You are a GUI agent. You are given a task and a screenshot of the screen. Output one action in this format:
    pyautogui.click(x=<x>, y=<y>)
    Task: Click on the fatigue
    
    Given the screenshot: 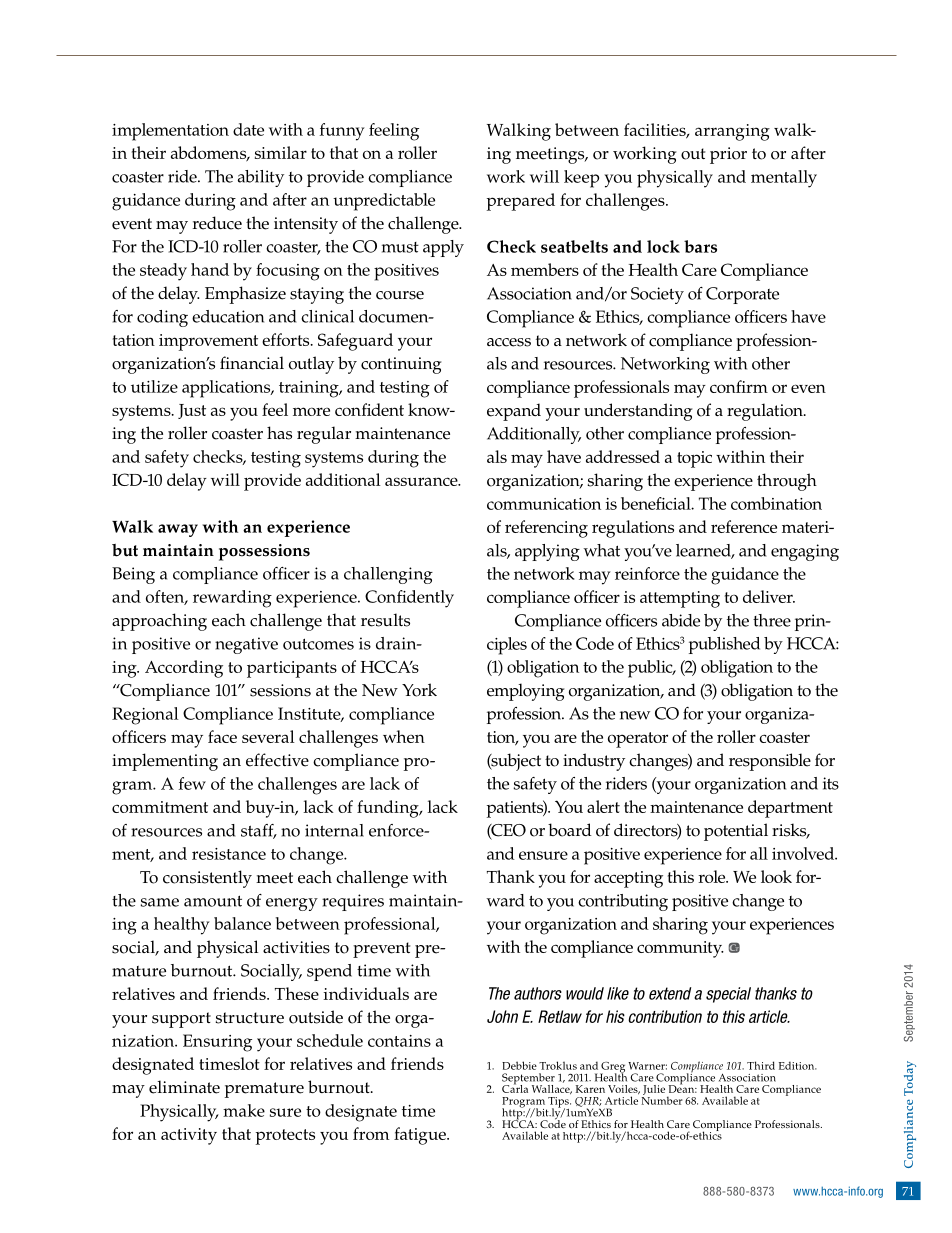 What is the action you would take?
    pyautogui.click(x=421, y=1136)
